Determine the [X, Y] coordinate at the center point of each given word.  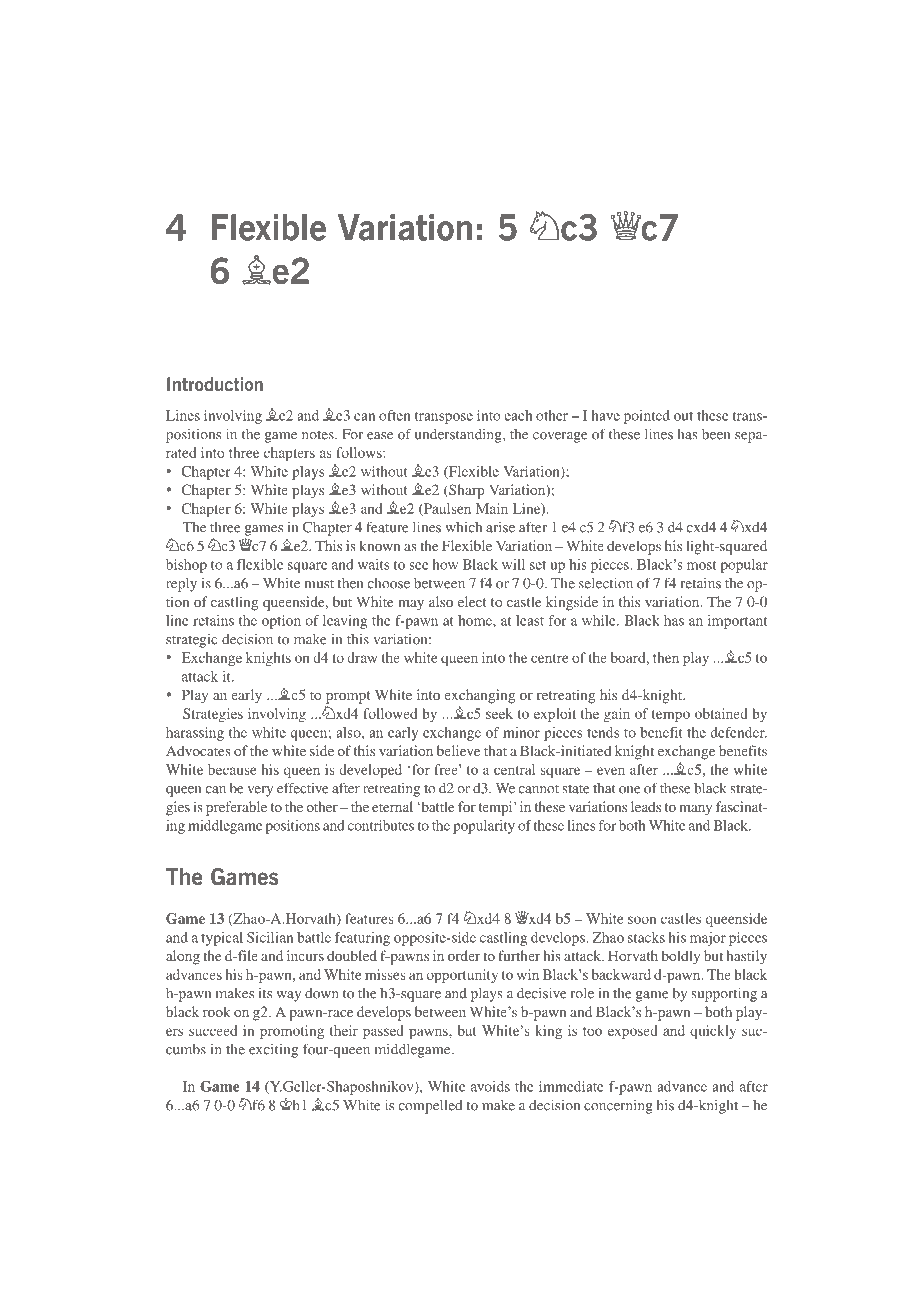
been [716, 434]
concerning [618, 1107]
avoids [490, 1086]
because [232, 769]
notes [319, 435]
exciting [273, 1051]
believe [458, 750]
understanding [459, 436]
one [630, 790]
